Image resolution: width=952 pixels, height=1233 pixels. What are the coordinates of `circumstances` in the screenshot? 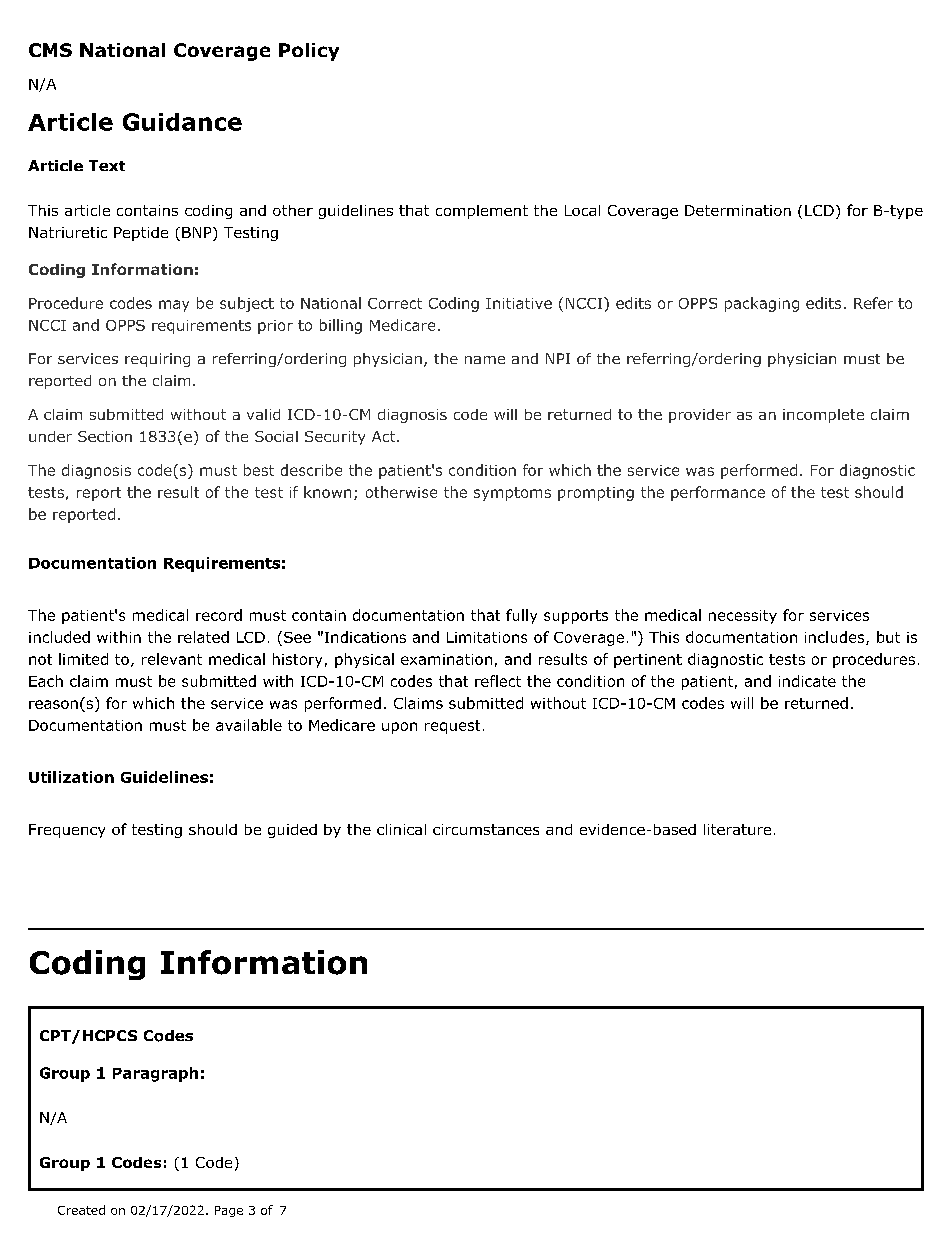 It's located at (486, 829).
